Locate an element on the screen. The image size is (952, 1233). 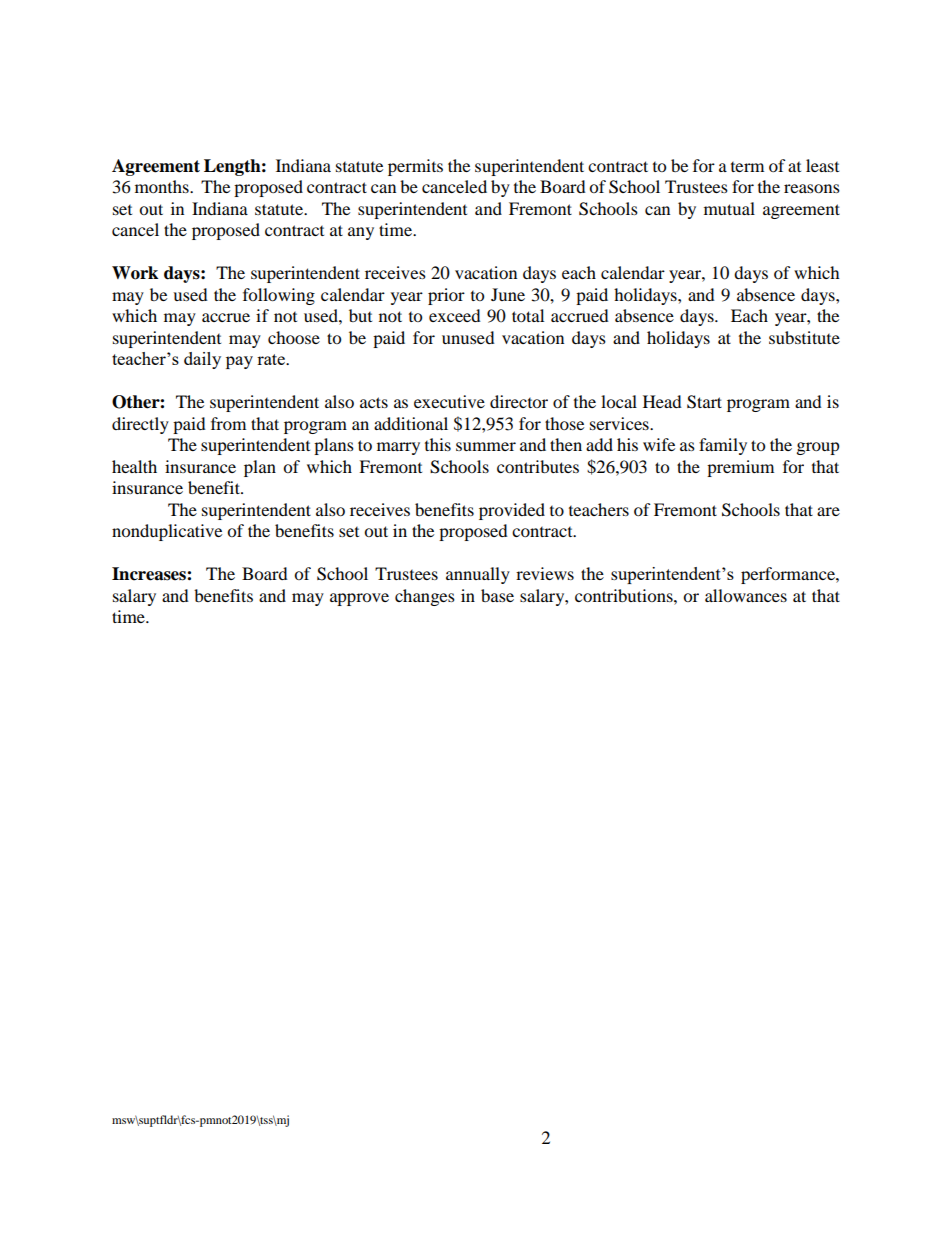
Increases is located at coordinates (150, 574).
